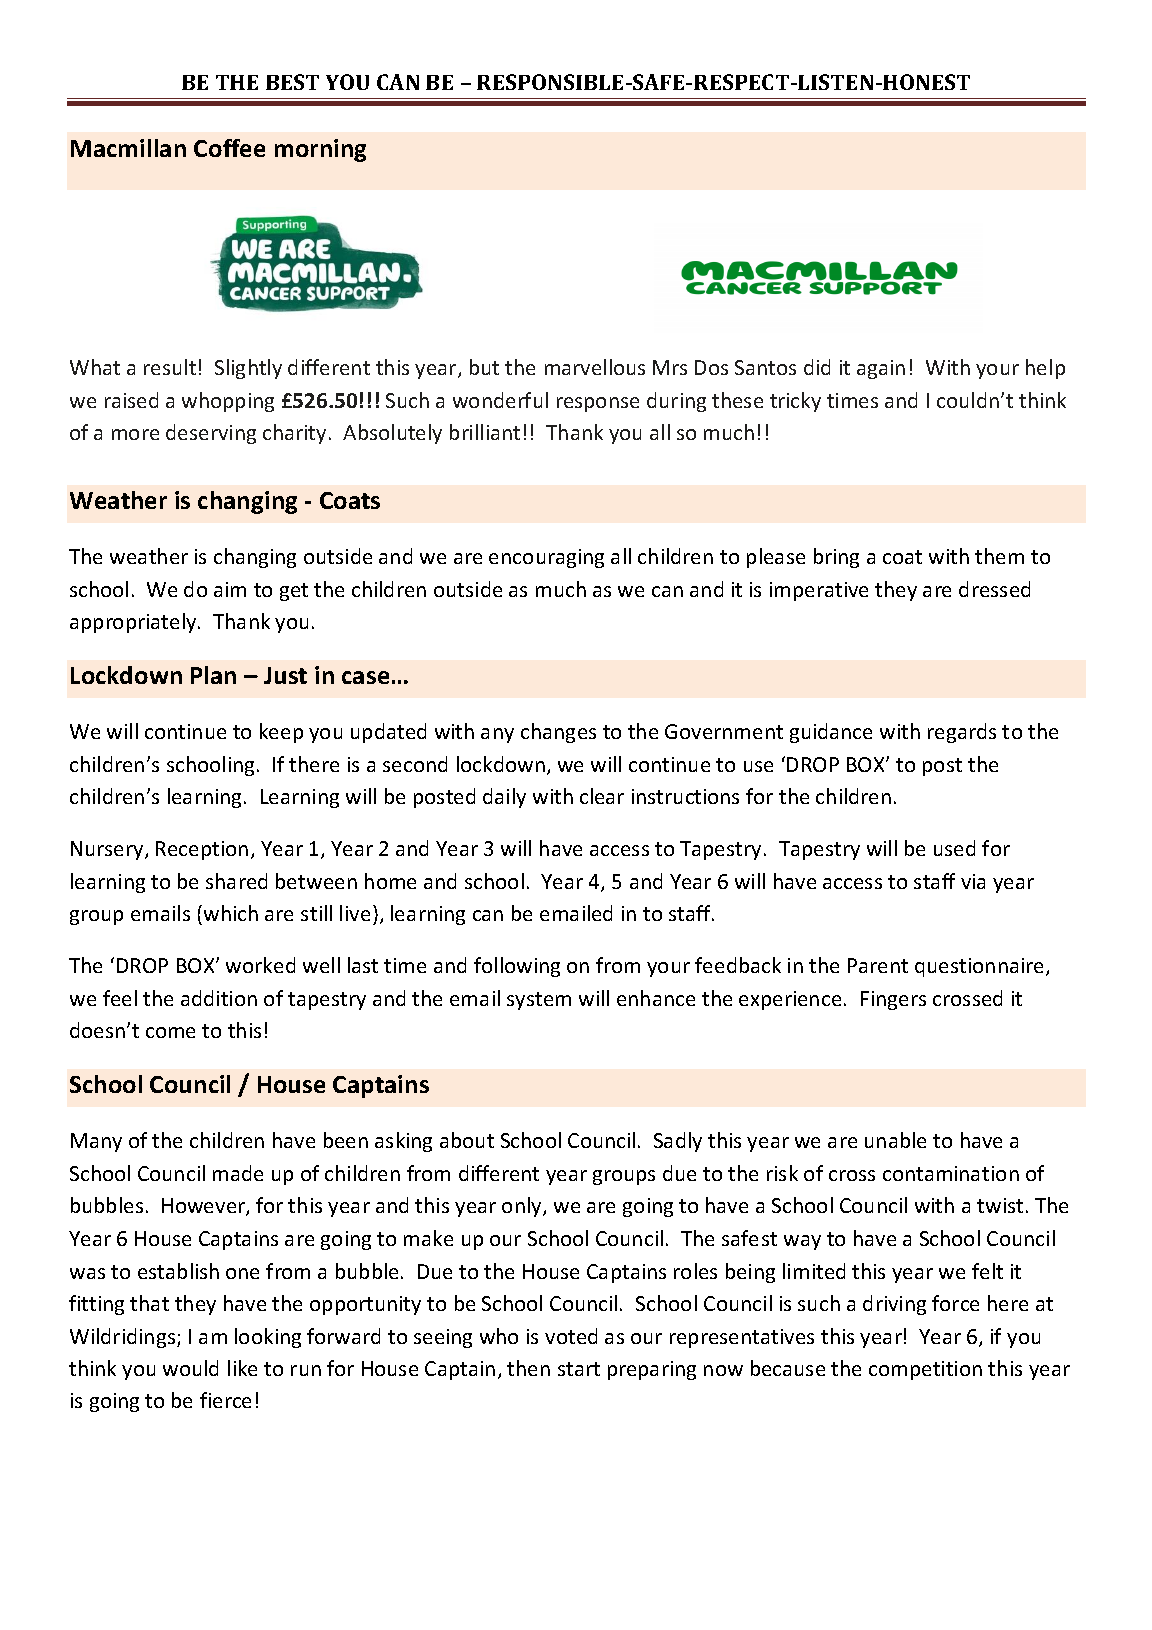 The image size is (1152, 1630). I want to click on keep, so click(281, 733).
